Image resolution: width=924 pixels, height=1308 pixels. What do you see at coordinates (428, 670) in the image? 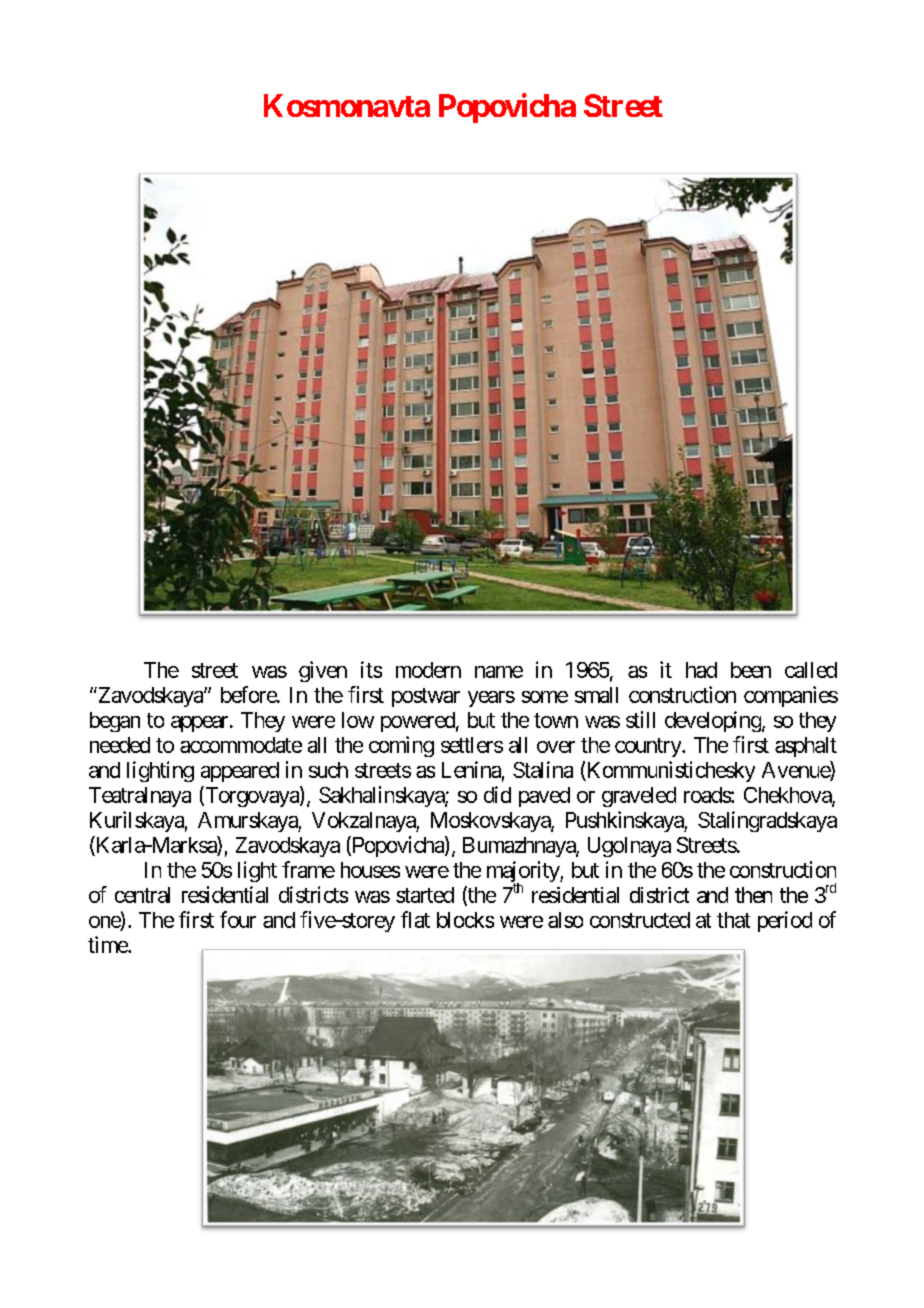
I see `modern` at bounding box center [428, 670].
